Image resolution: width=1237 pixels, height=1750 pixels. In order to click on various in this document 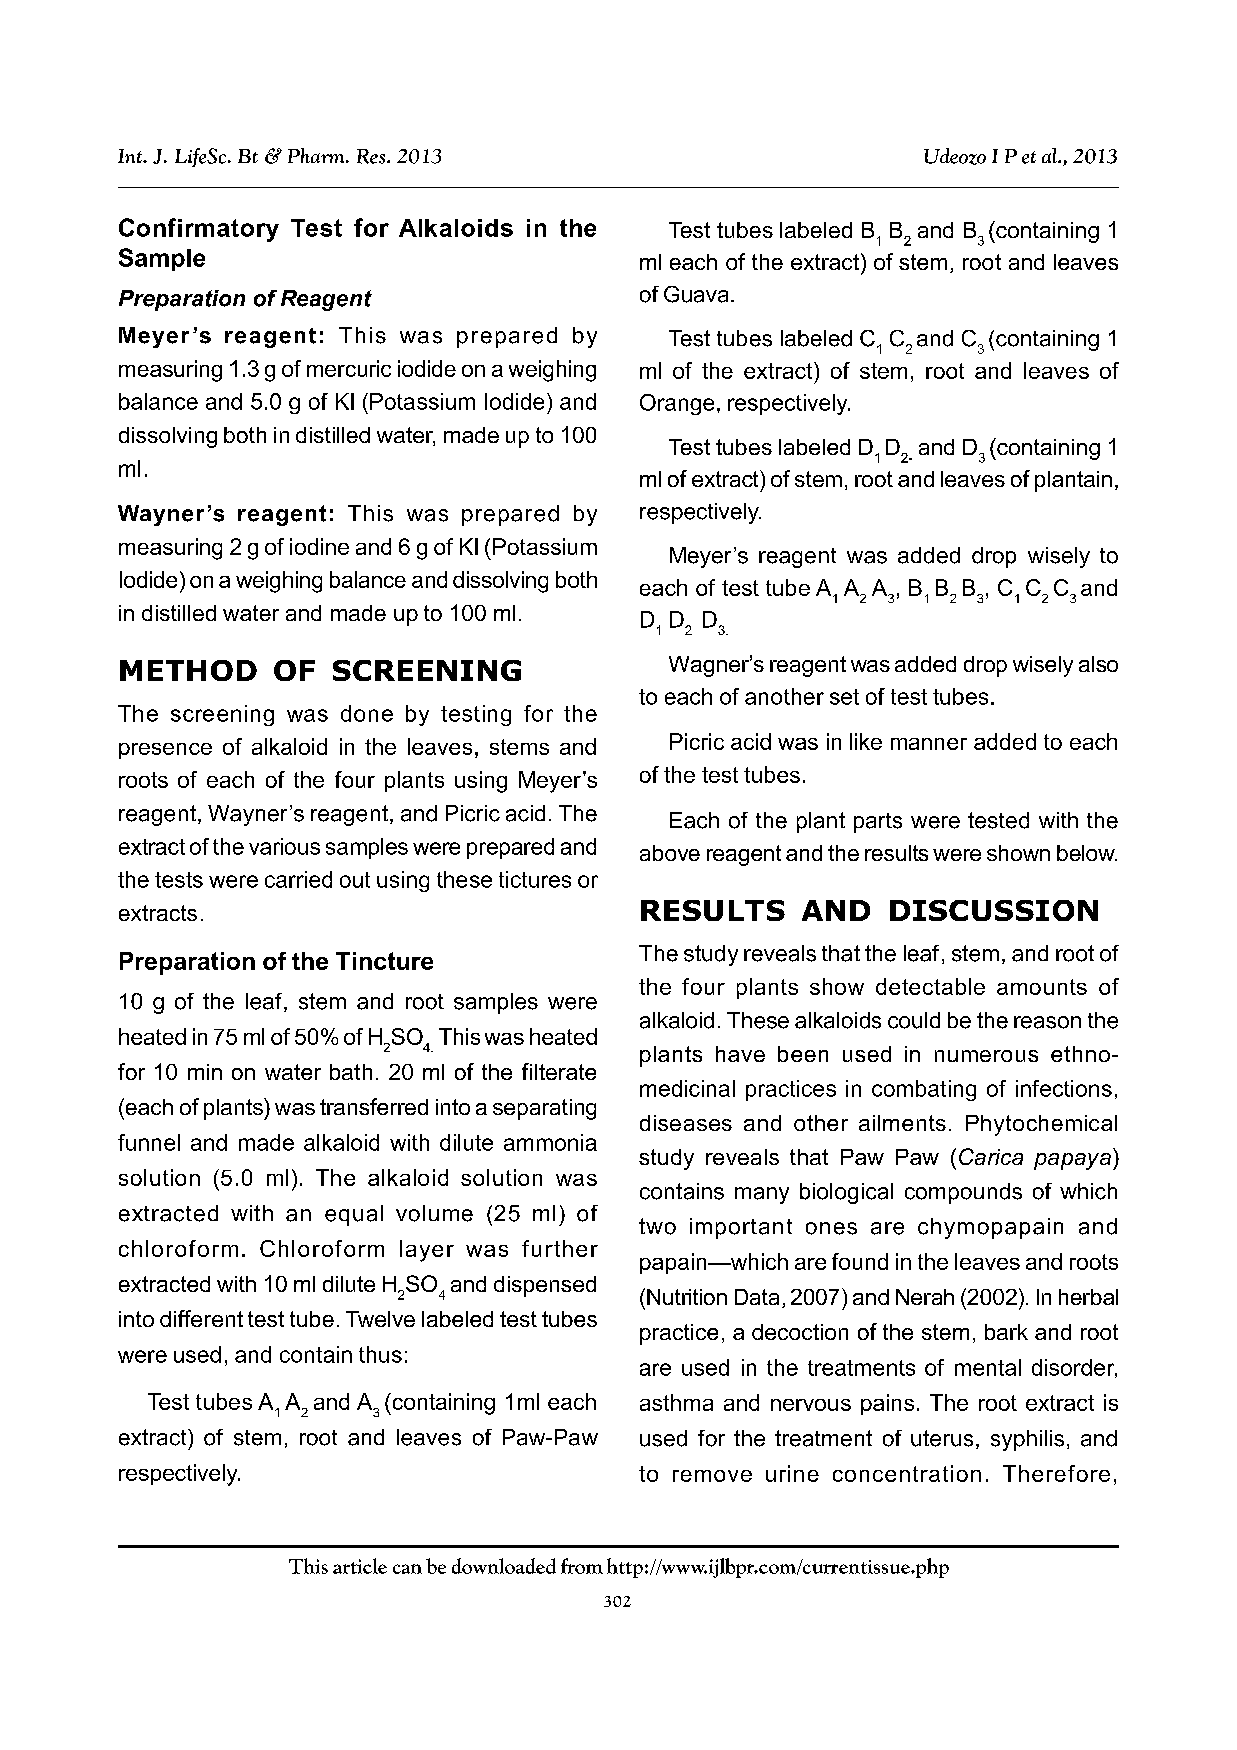, I will do `click(284, 846)`.
